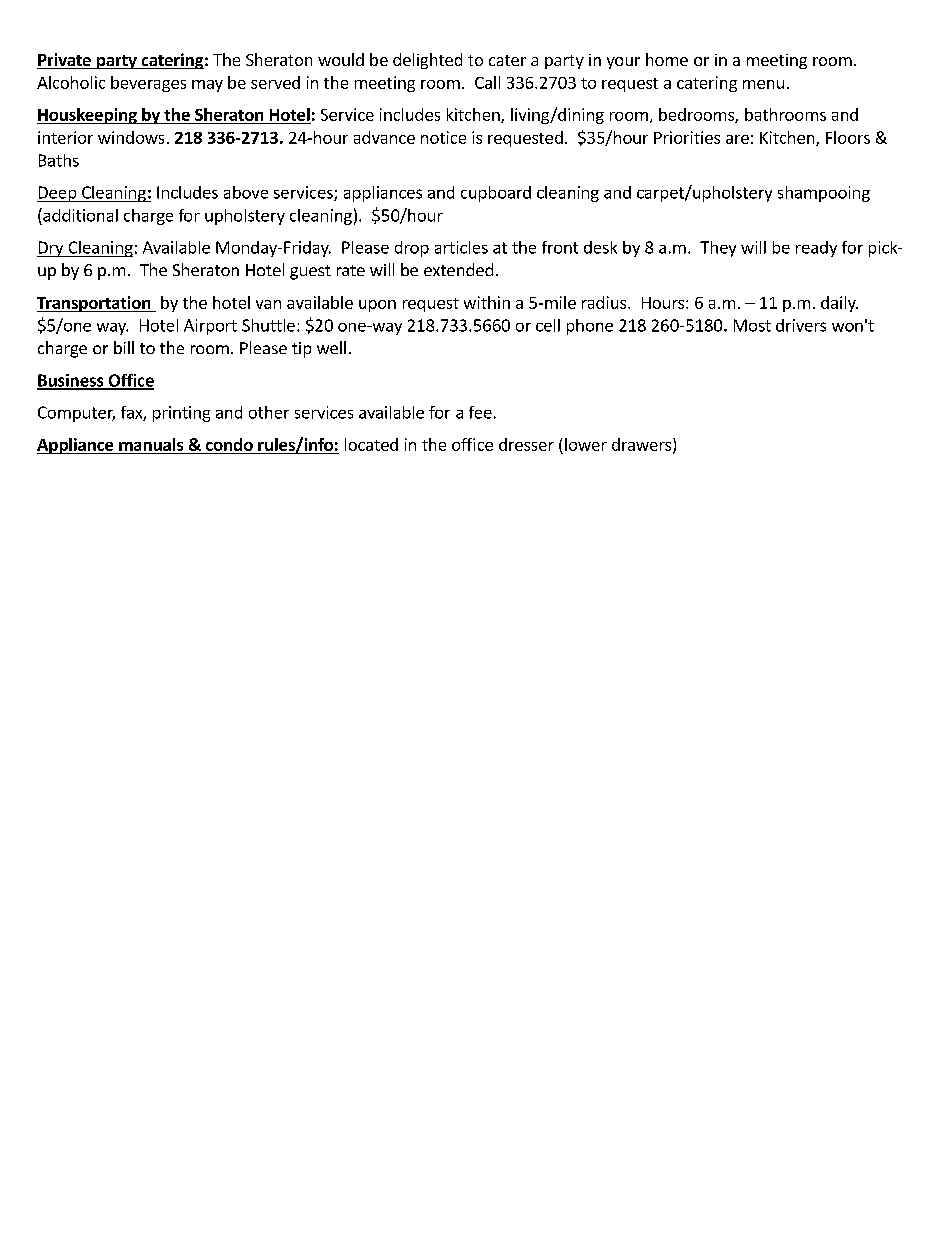 The image size is (952, 1233). Describe the element at coordinates (752, 325) in the screenshot. I see `Most` at that location.
